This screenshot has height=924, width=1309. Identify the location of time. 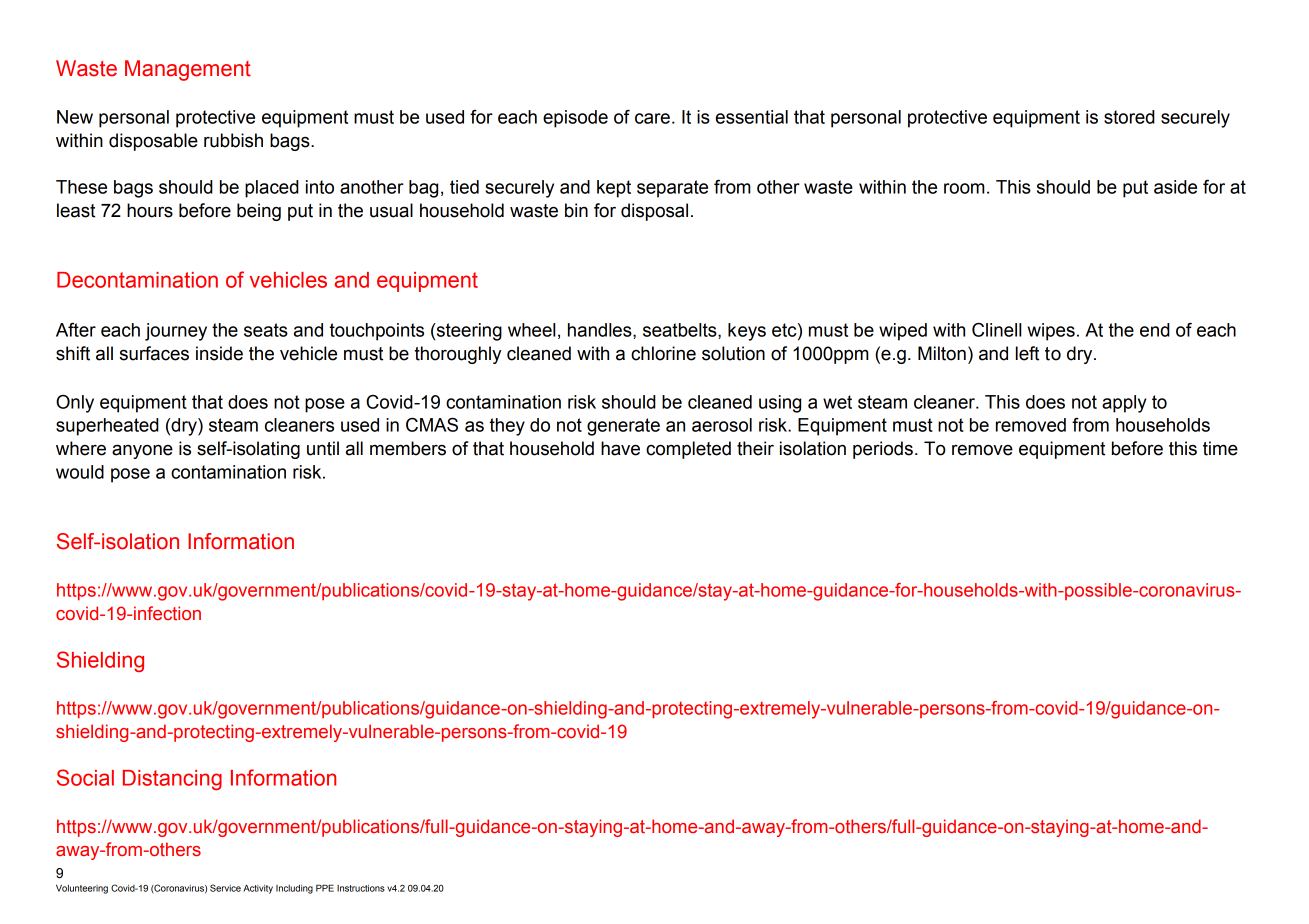
(1220, 448).
